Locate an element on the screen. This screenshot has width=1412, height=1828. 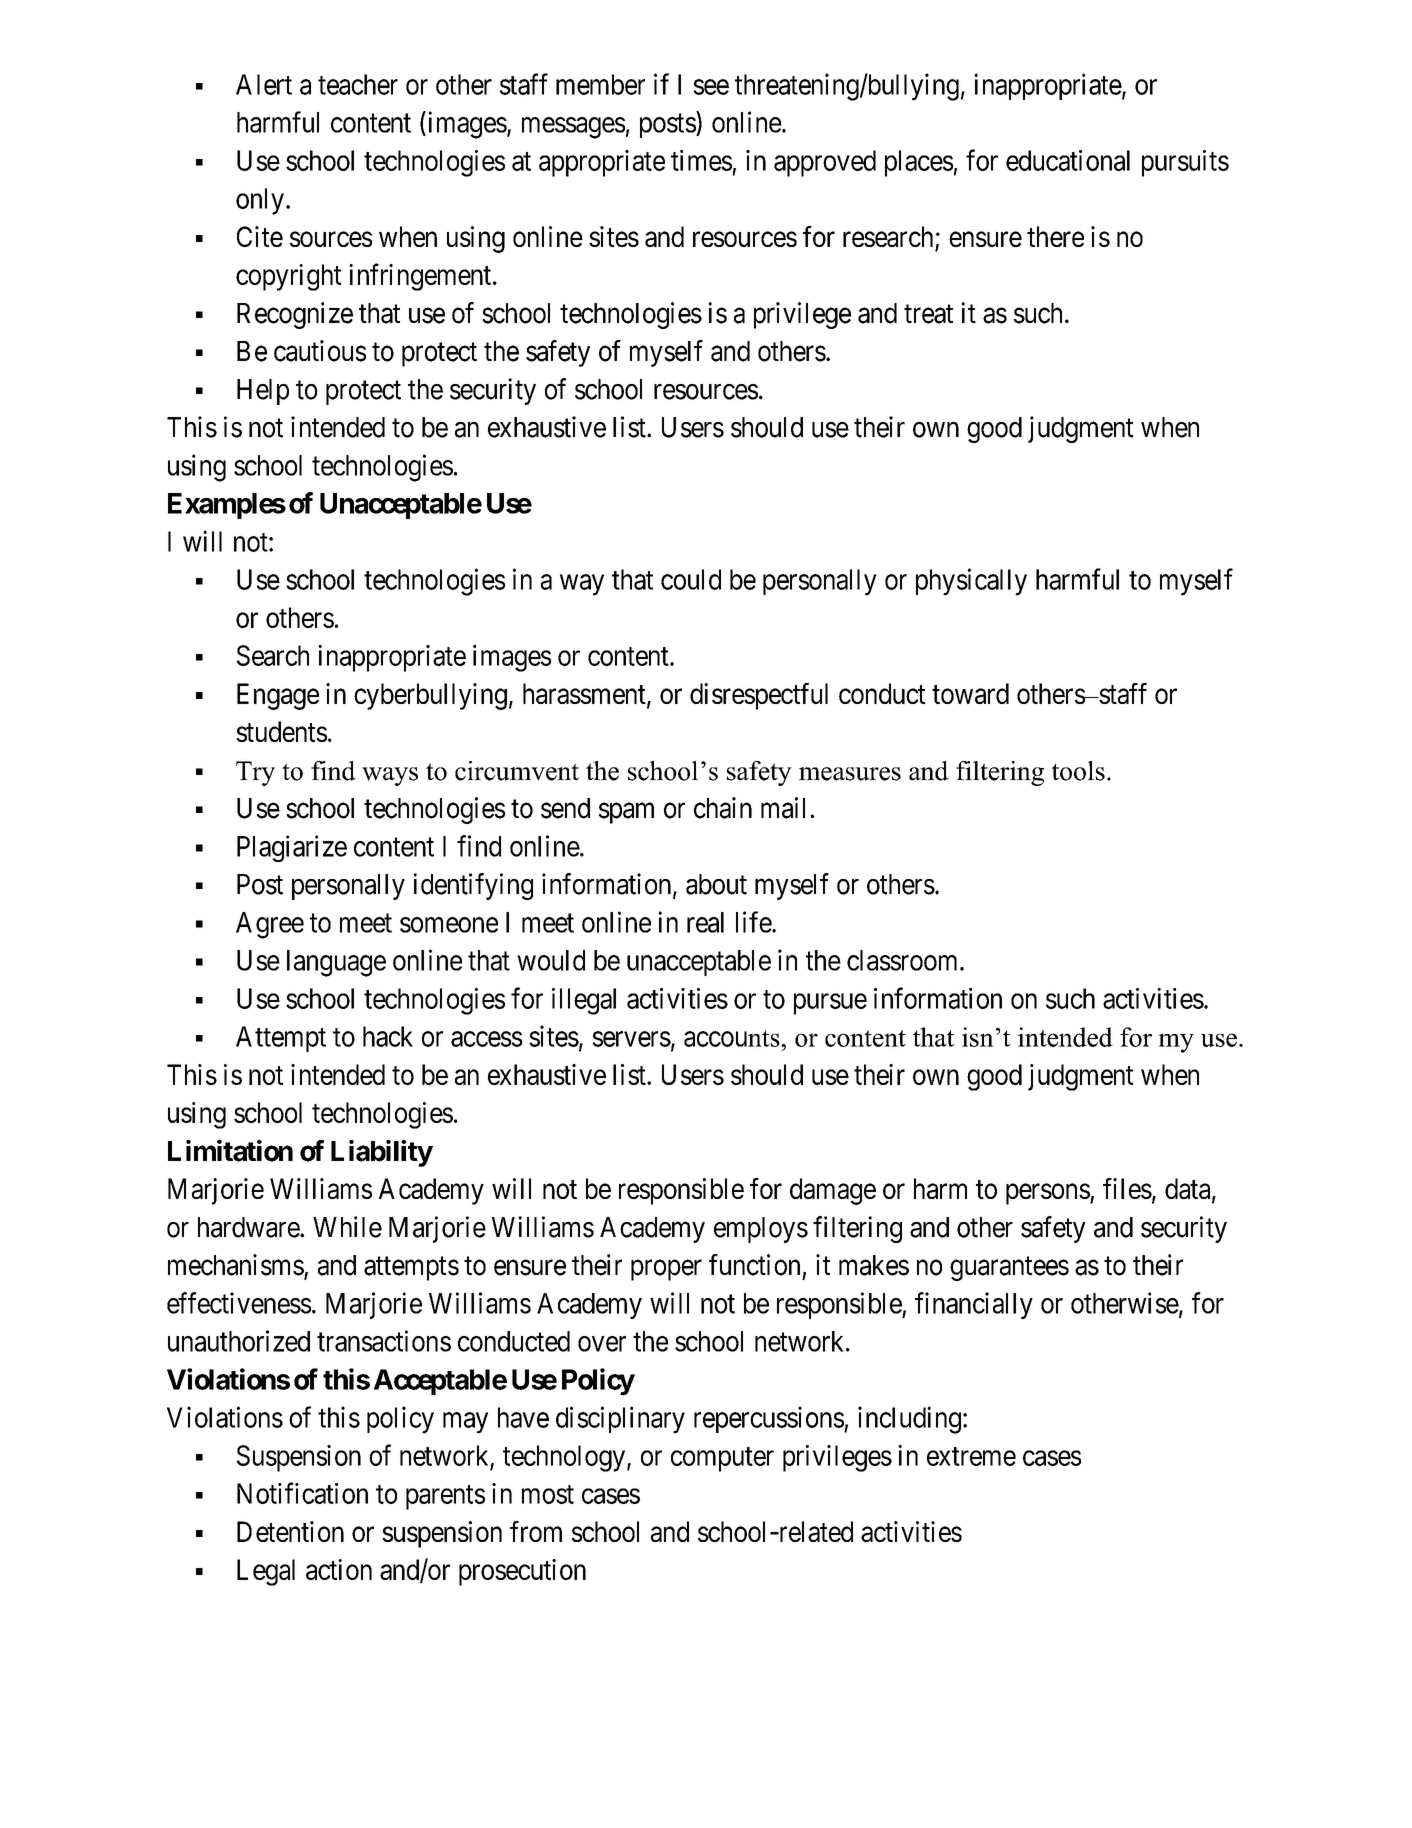
disrespectful is located at coordinates (759, 696).
